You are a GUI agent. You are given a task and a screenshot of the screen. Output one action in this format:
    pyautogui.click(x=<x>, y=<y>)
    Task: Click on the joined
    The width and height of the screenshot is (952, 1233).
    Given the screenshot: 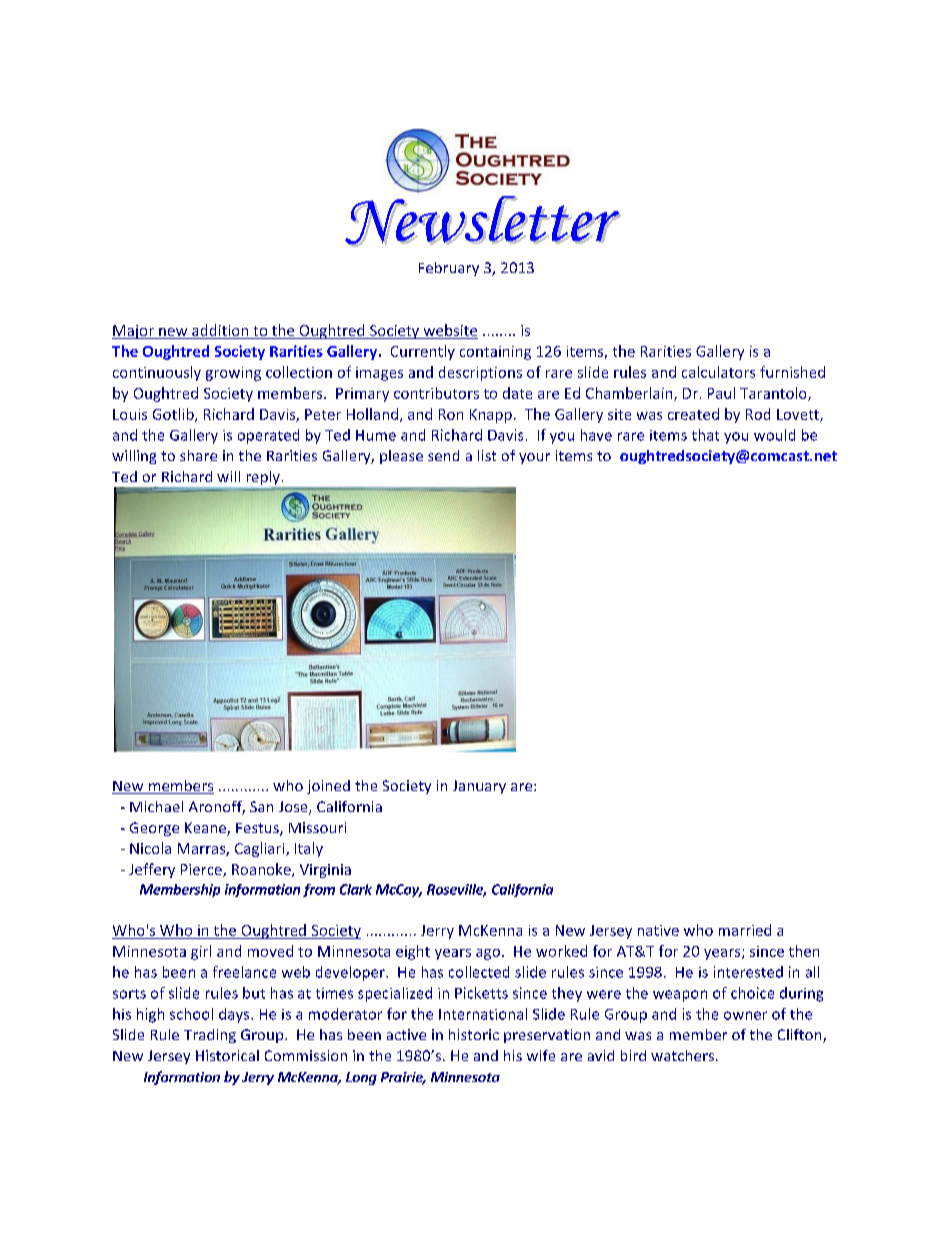 What is the action you would take?
    pyautogui.click(x=328, y=787)
